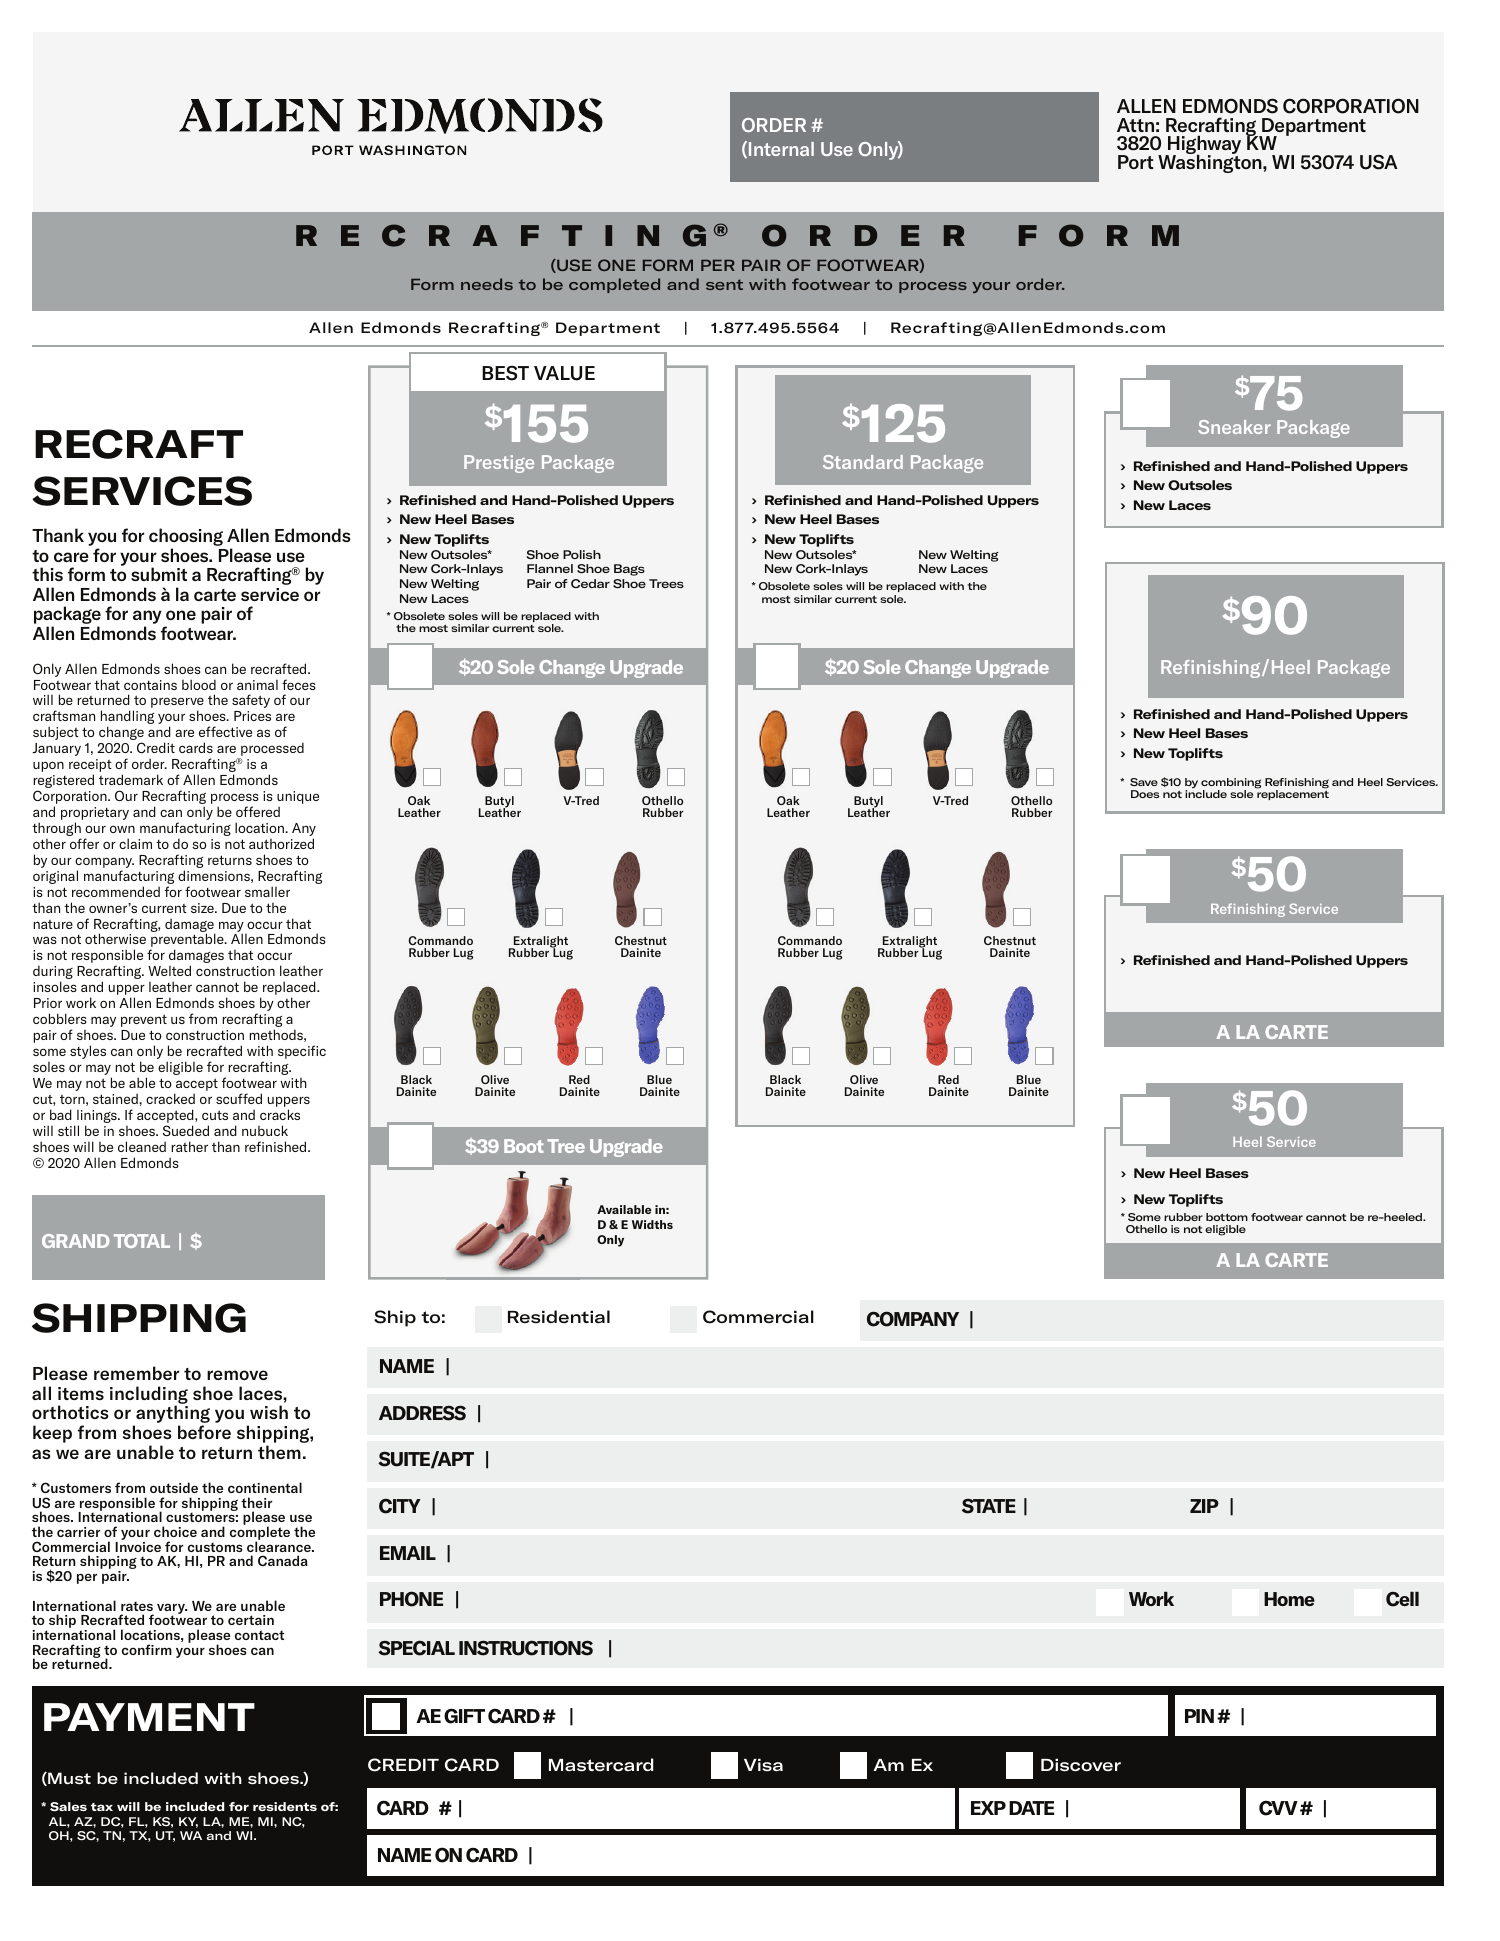 Image resolution: width=1500 pixels, height=1941 pixels. I want to click on Washington, so click(1211, 162).
